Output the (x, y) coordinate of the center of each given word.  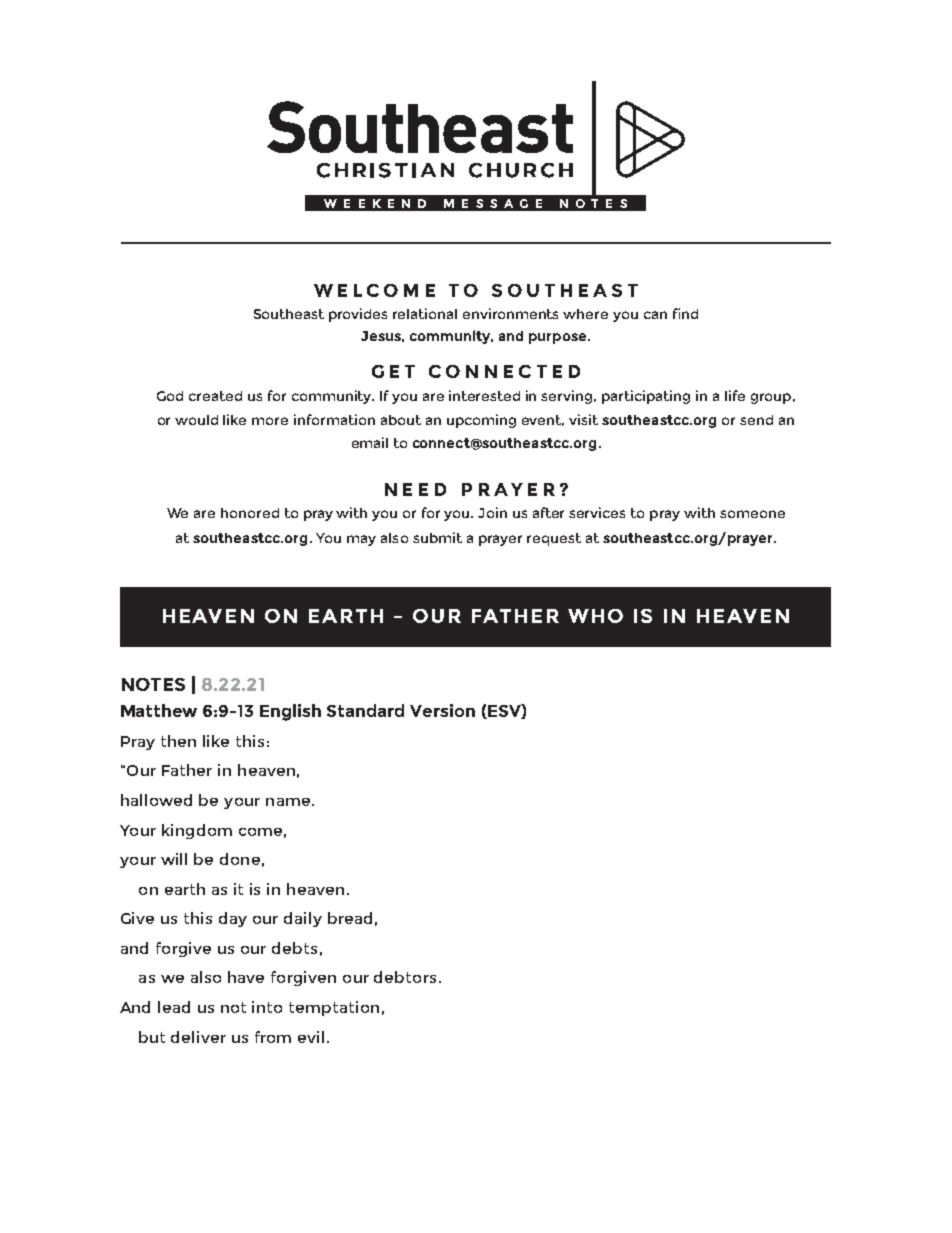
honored (250, 513)
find (685, 313)
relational (425, 313)
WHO (595, 616)
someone (752, 514)
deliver (198, 1037)
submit (437, 537)
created (215, 396)
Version (442, 710)
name (289, 802)
